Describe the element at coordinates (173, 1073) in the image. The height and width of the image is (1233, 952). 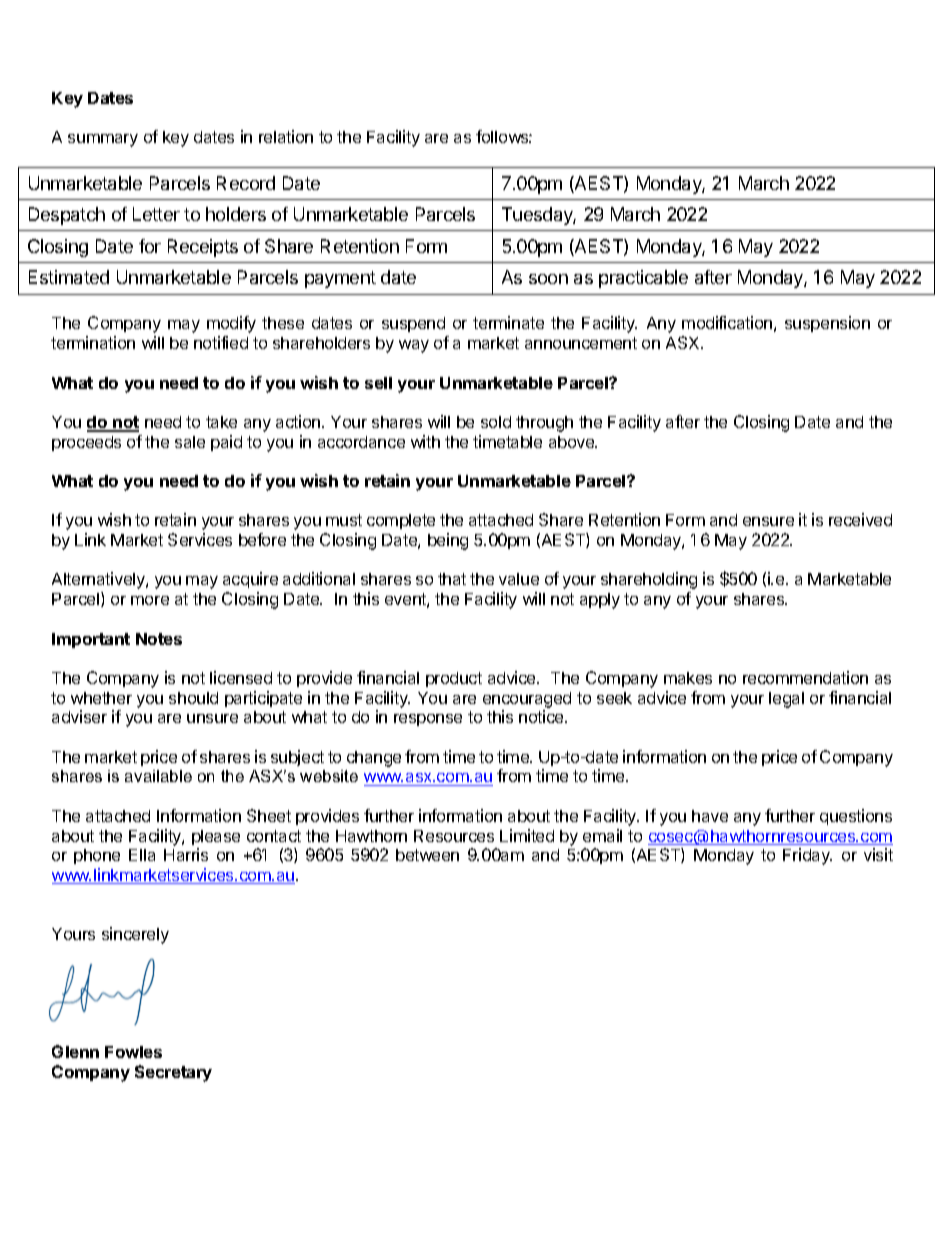
I see `Secretary` at that location.
